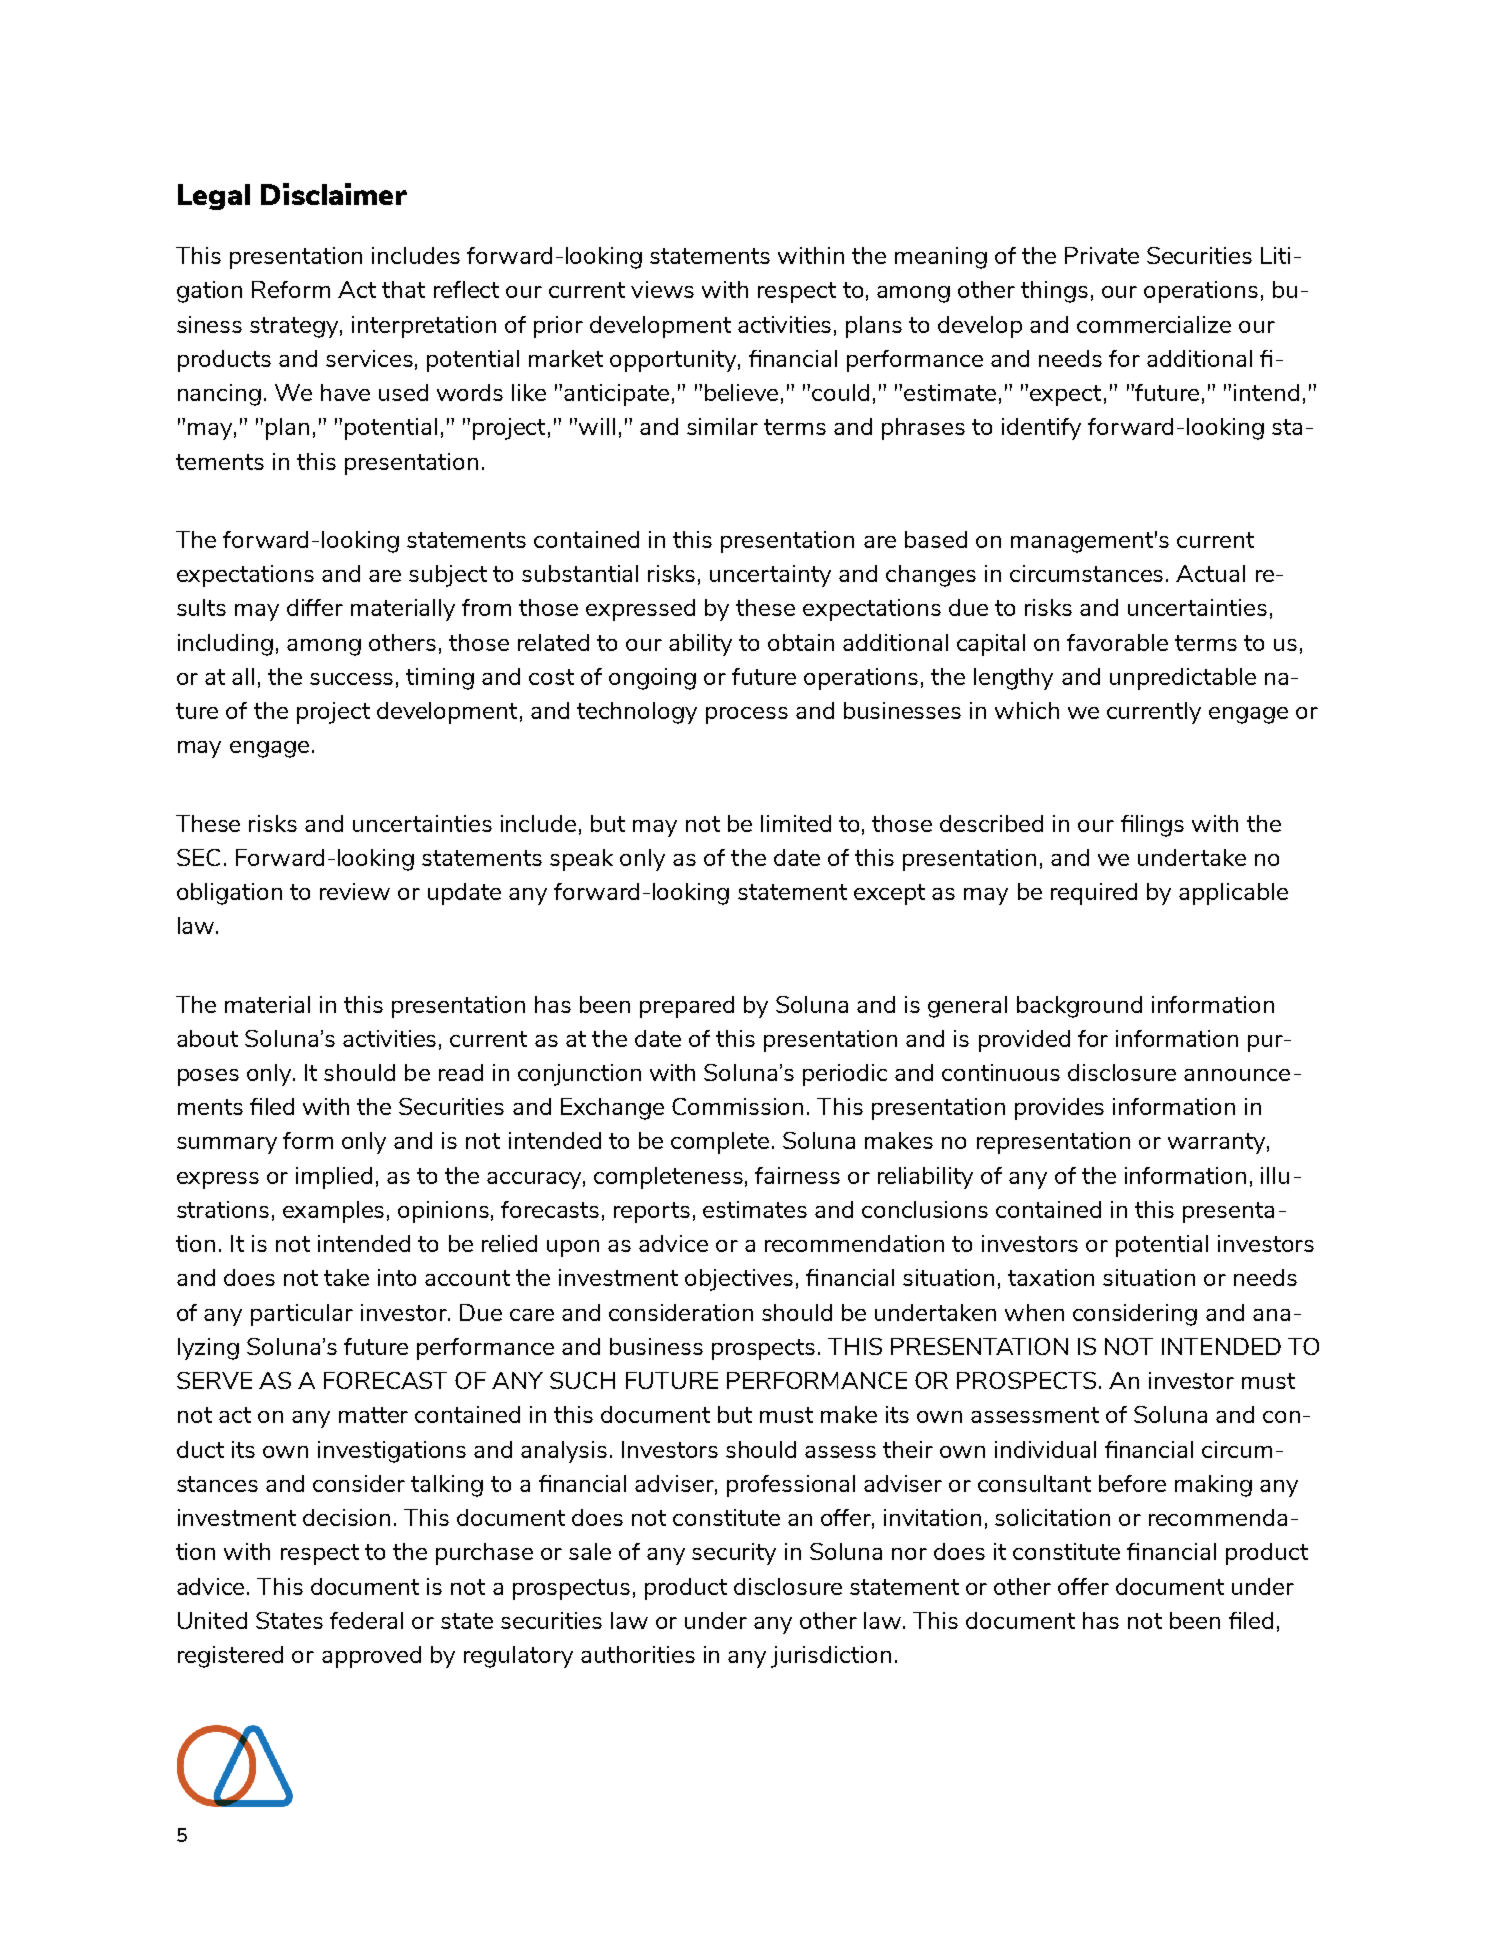 The height and width of the document is (1937, 1497). I want to click on favorable, so click(1117, 642).
